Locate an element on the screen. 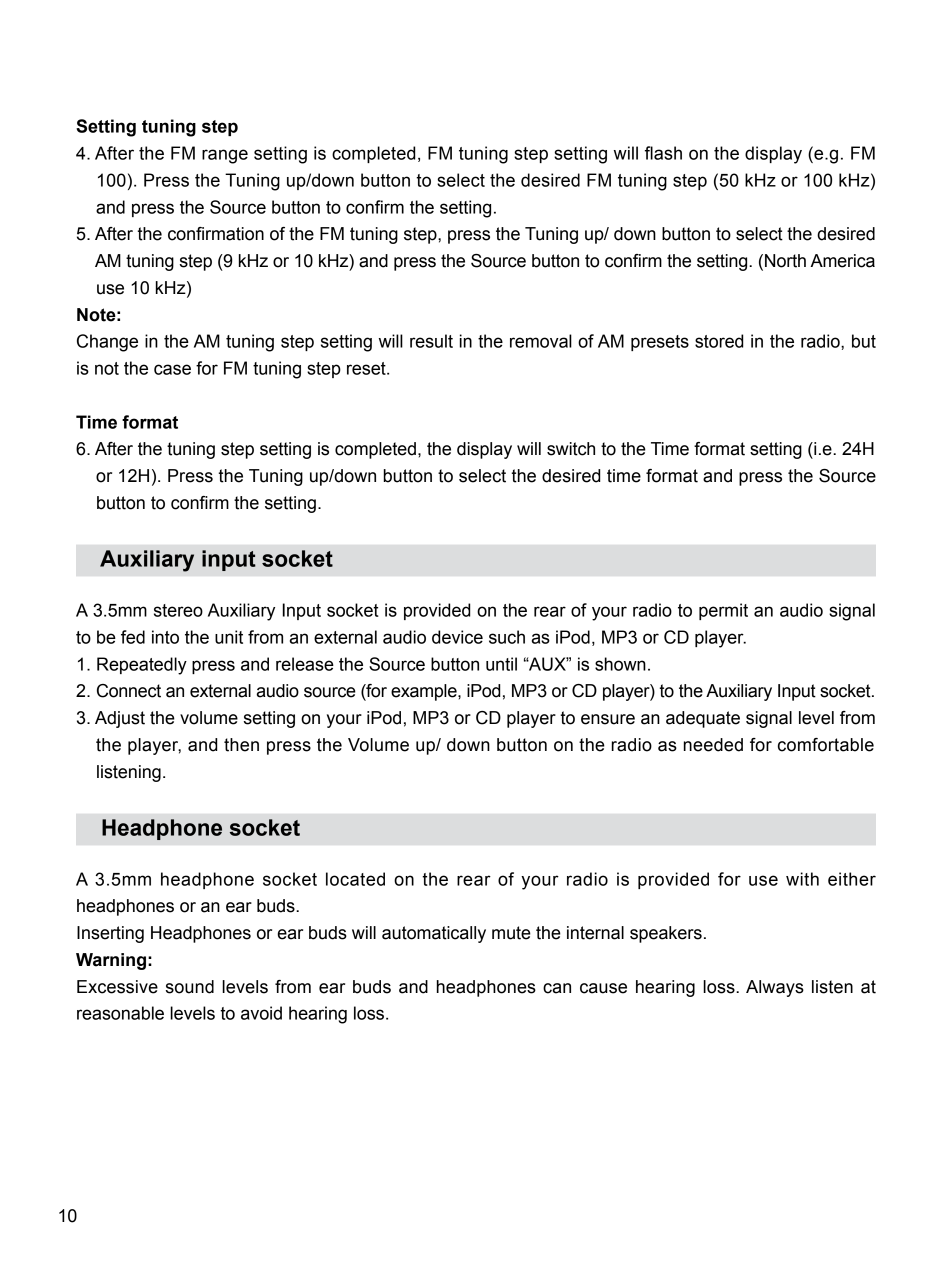  example is located at coordinates (425, 692).
